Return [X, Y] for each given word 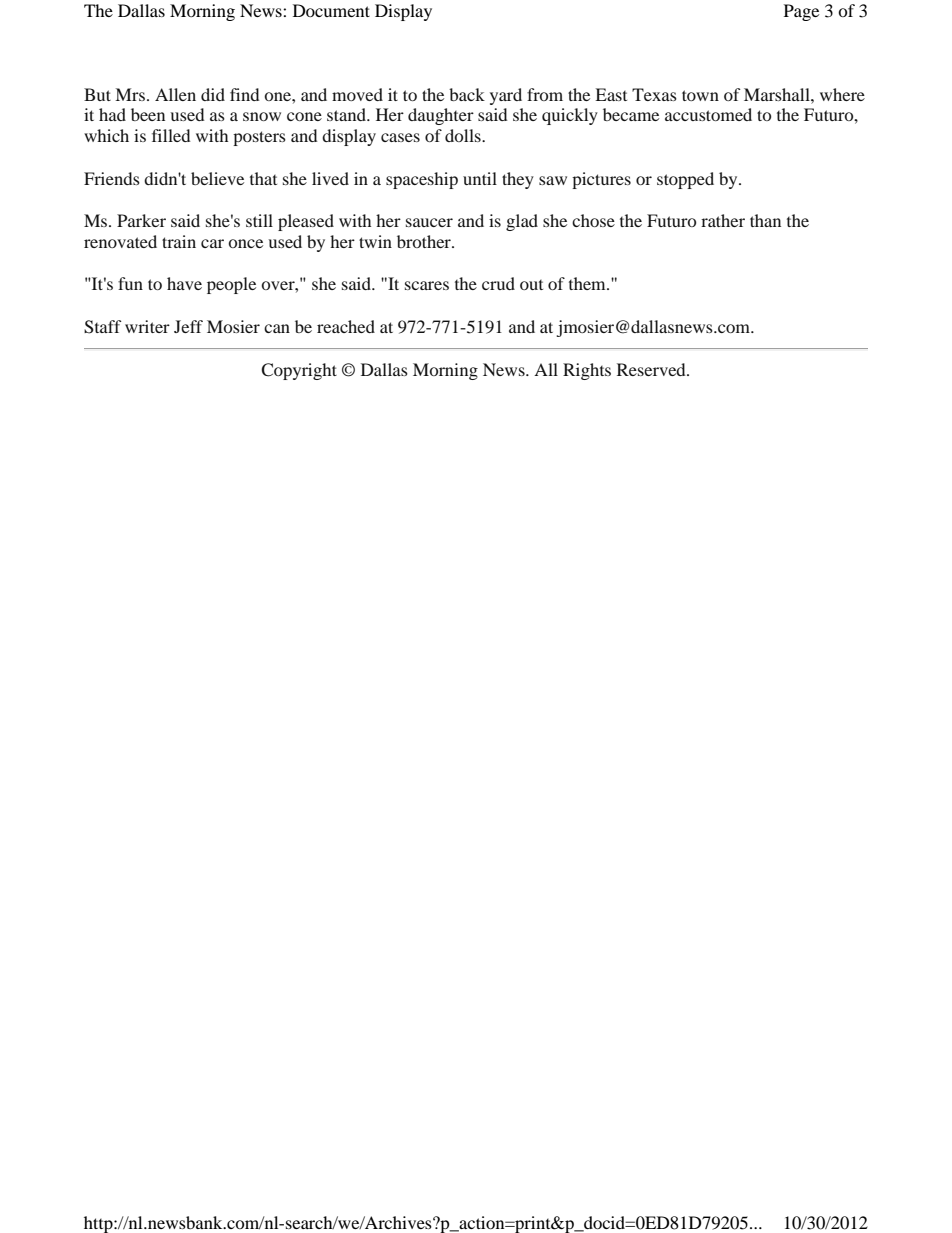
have [184, 283]
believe [217, 178]
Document [331, 10]
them [588, 283]
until [480, 178]
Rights [587, 371]
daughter [441, 116]
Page [801, 12]
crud [498, 283]
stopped [685, 180]
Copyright [299, 371]
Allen [175, 94]
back [467, 94]
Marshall [778, 94]
